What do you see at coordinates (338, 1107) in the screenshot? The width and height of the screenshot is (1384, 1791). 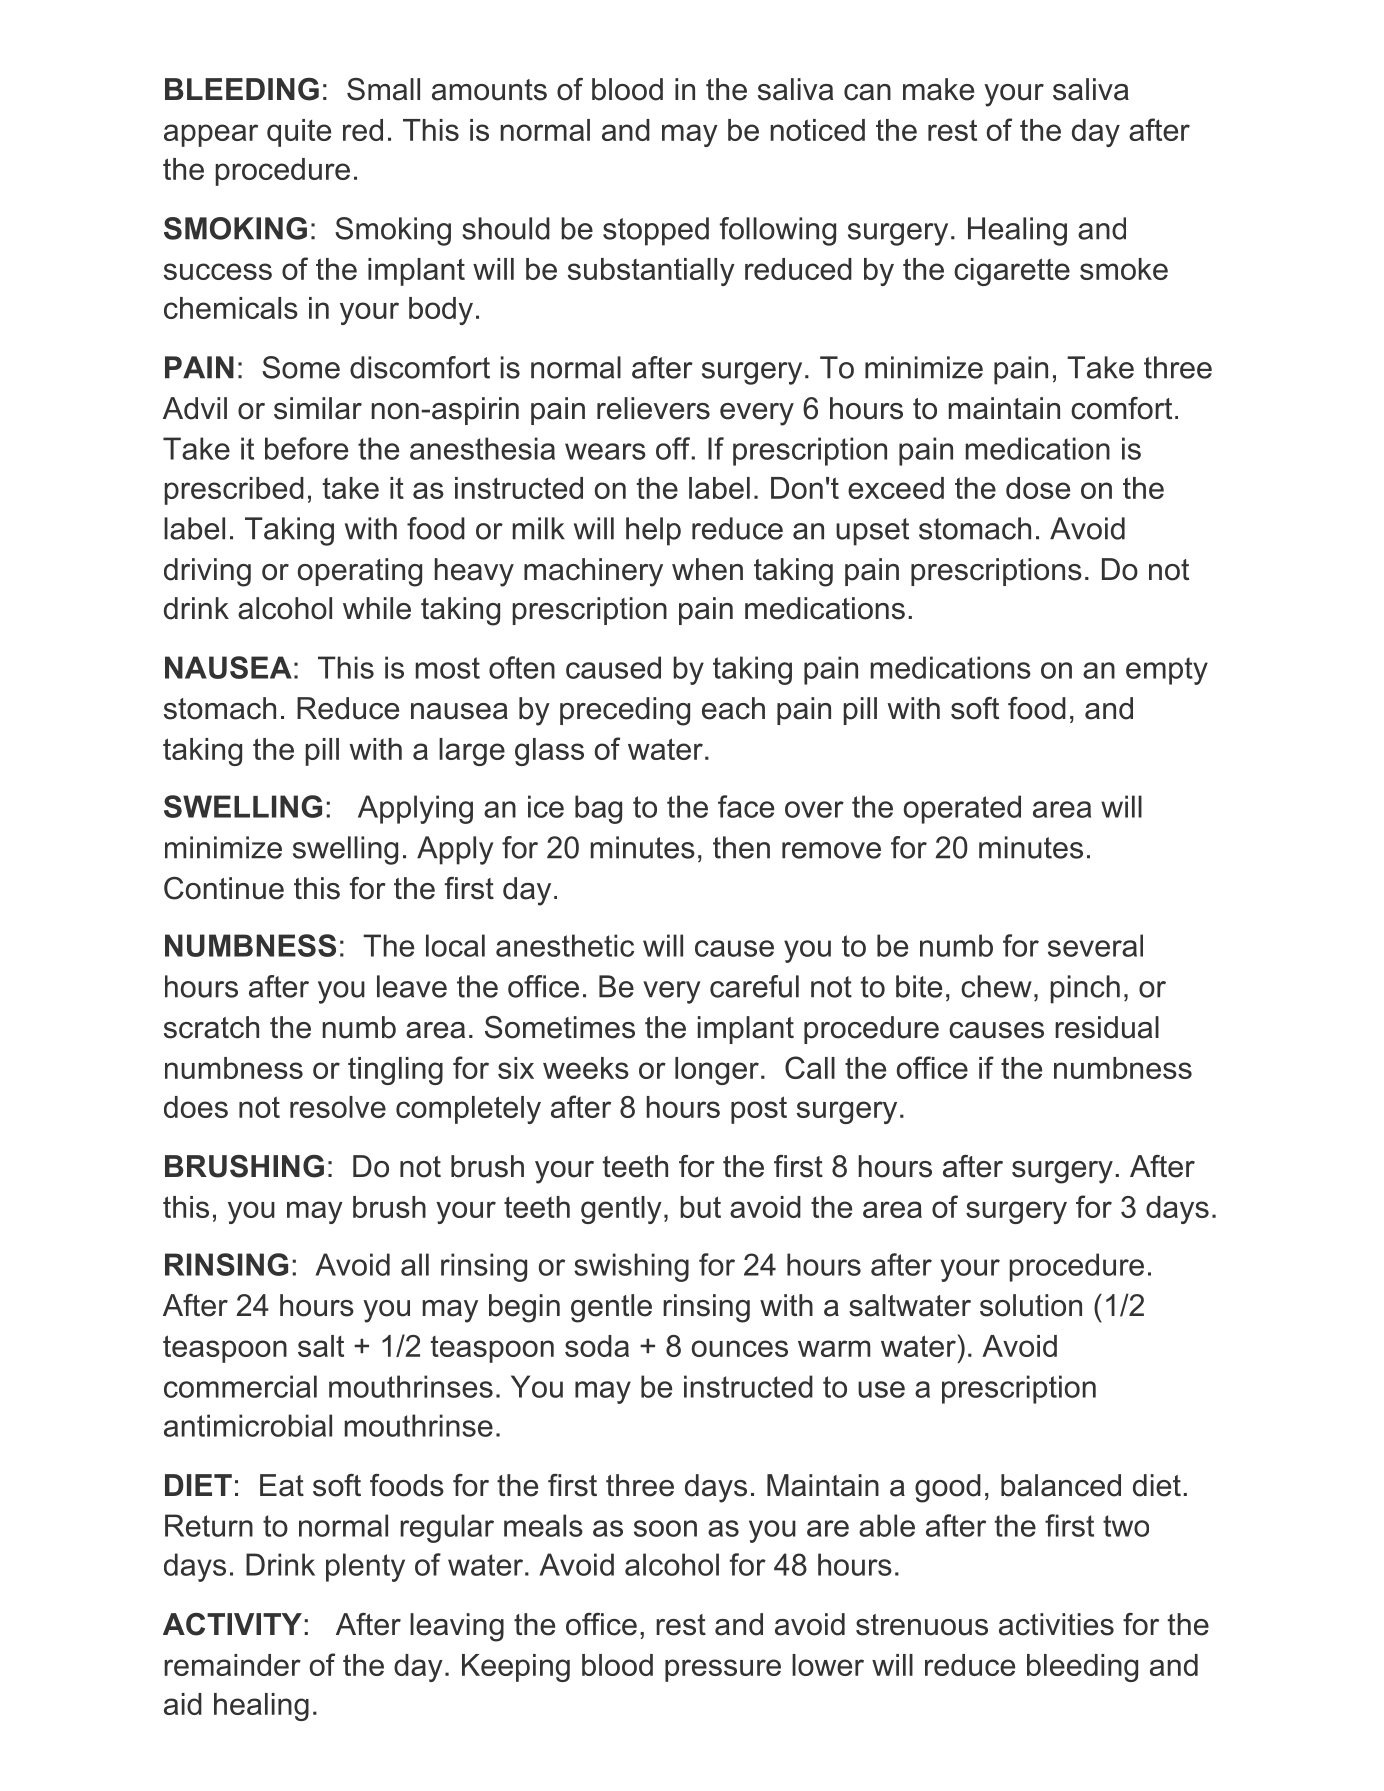 I see `resolve` at bounding box center [338, 1107].
